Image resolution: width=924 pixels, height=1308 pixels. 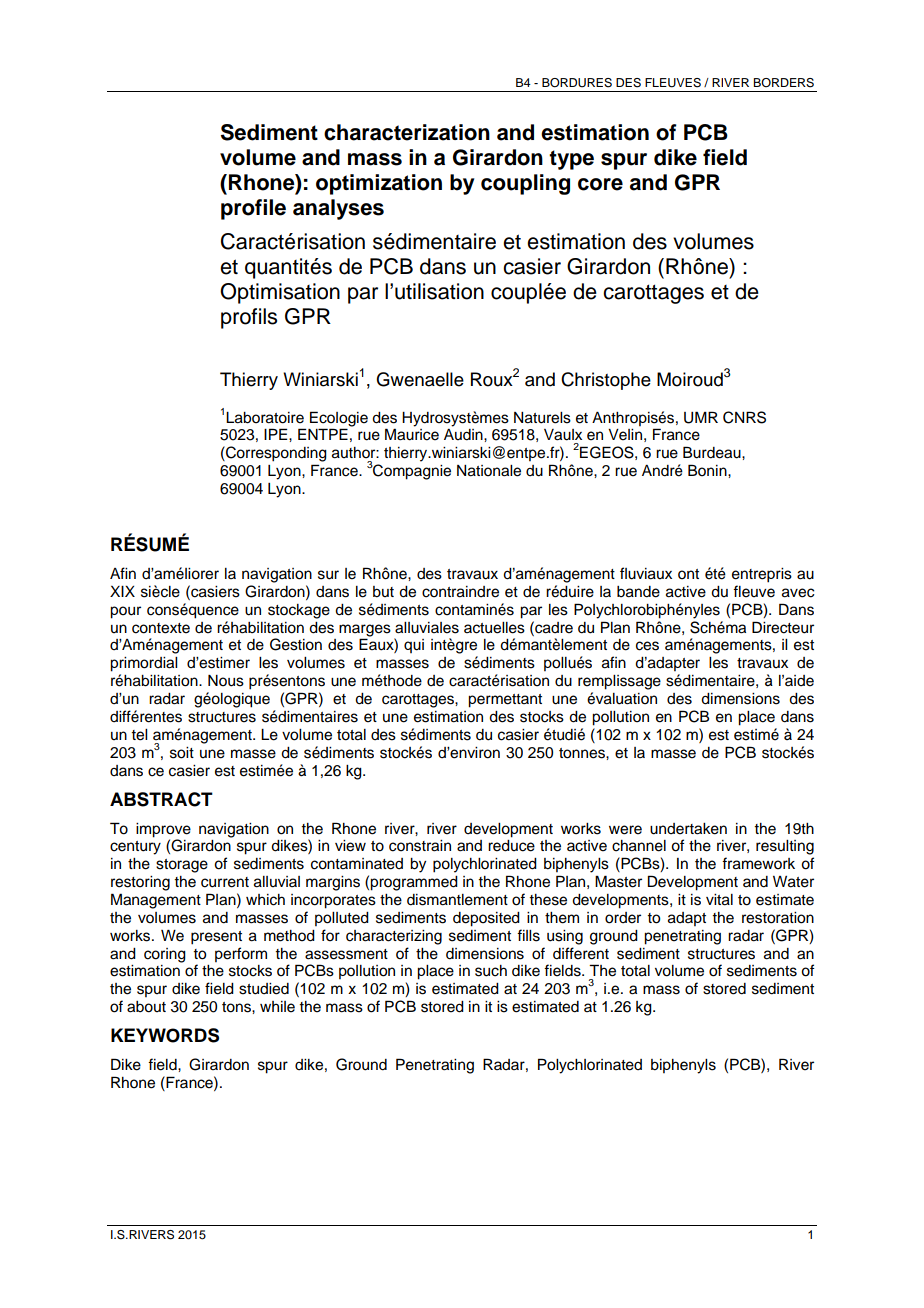 What do you see at coordinates (253, 209) in the document?
I see `profile` at bounding box center [253, 209].
